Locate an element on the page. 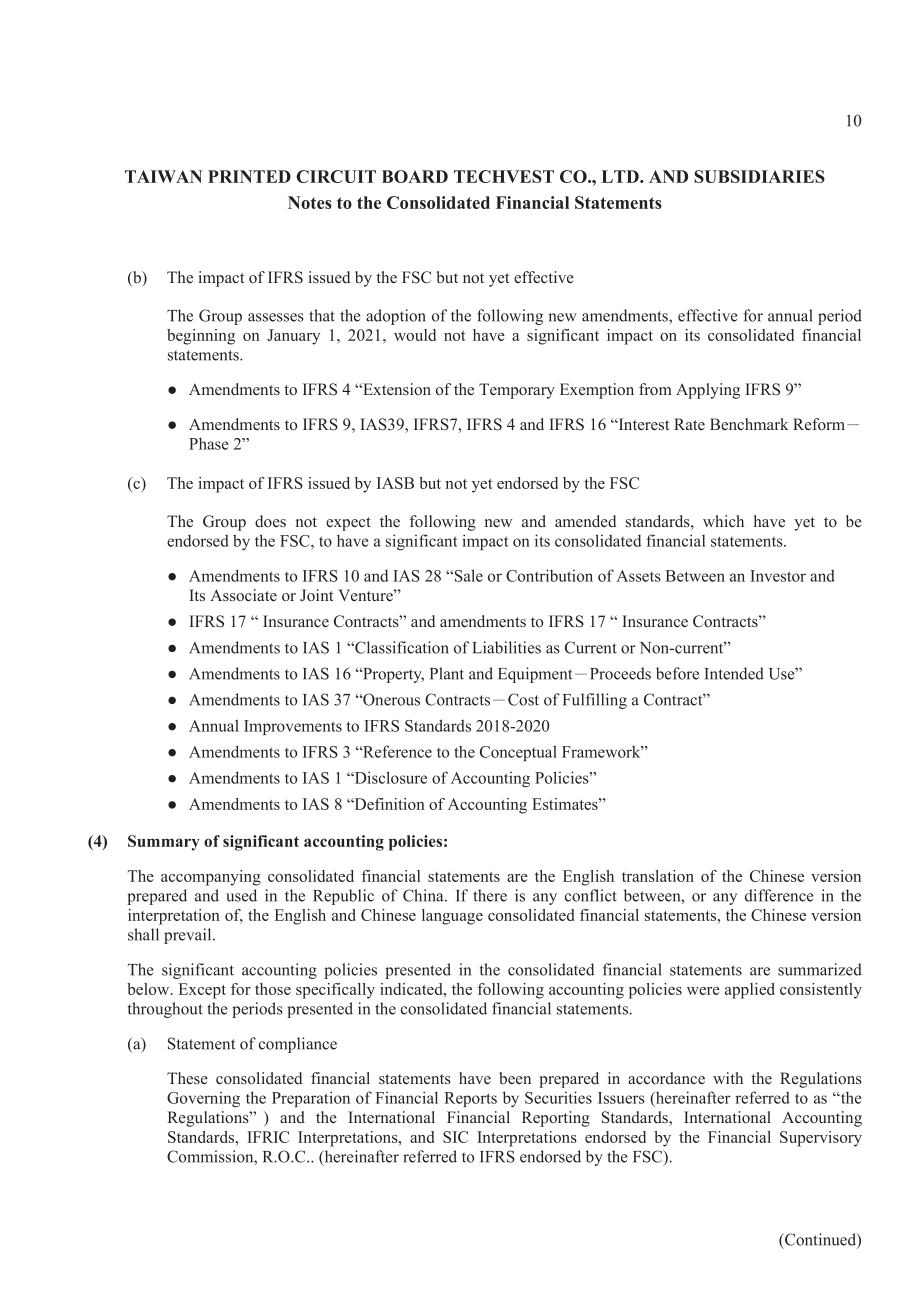 Image resolution: width=924 pixels, height=1308 pixels. BOARD is located at coordinates (415, 176).
